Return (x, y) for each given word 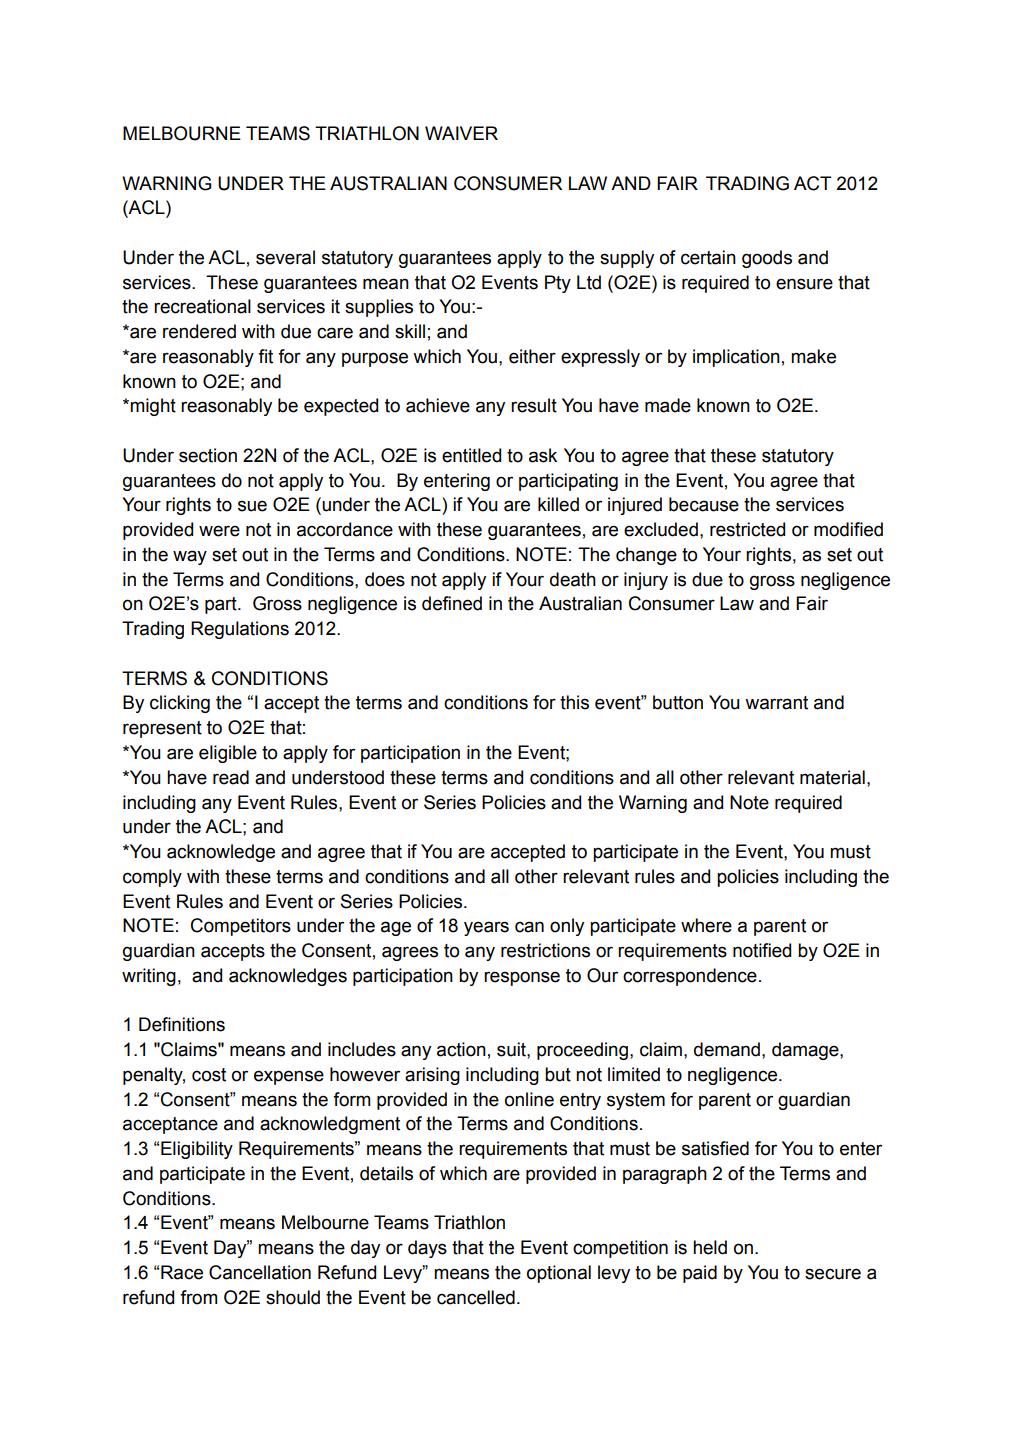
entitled (471, 455)
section (208, 455)
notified (762, 950)
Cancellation (260, 1272)
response (522, 978)
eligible (228, 754)
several (285, 257)
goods (767, 259)
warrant (776, 703)
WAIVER (461, 133)
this (574, 702)
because (704, 504)
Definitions (182, 1024)
